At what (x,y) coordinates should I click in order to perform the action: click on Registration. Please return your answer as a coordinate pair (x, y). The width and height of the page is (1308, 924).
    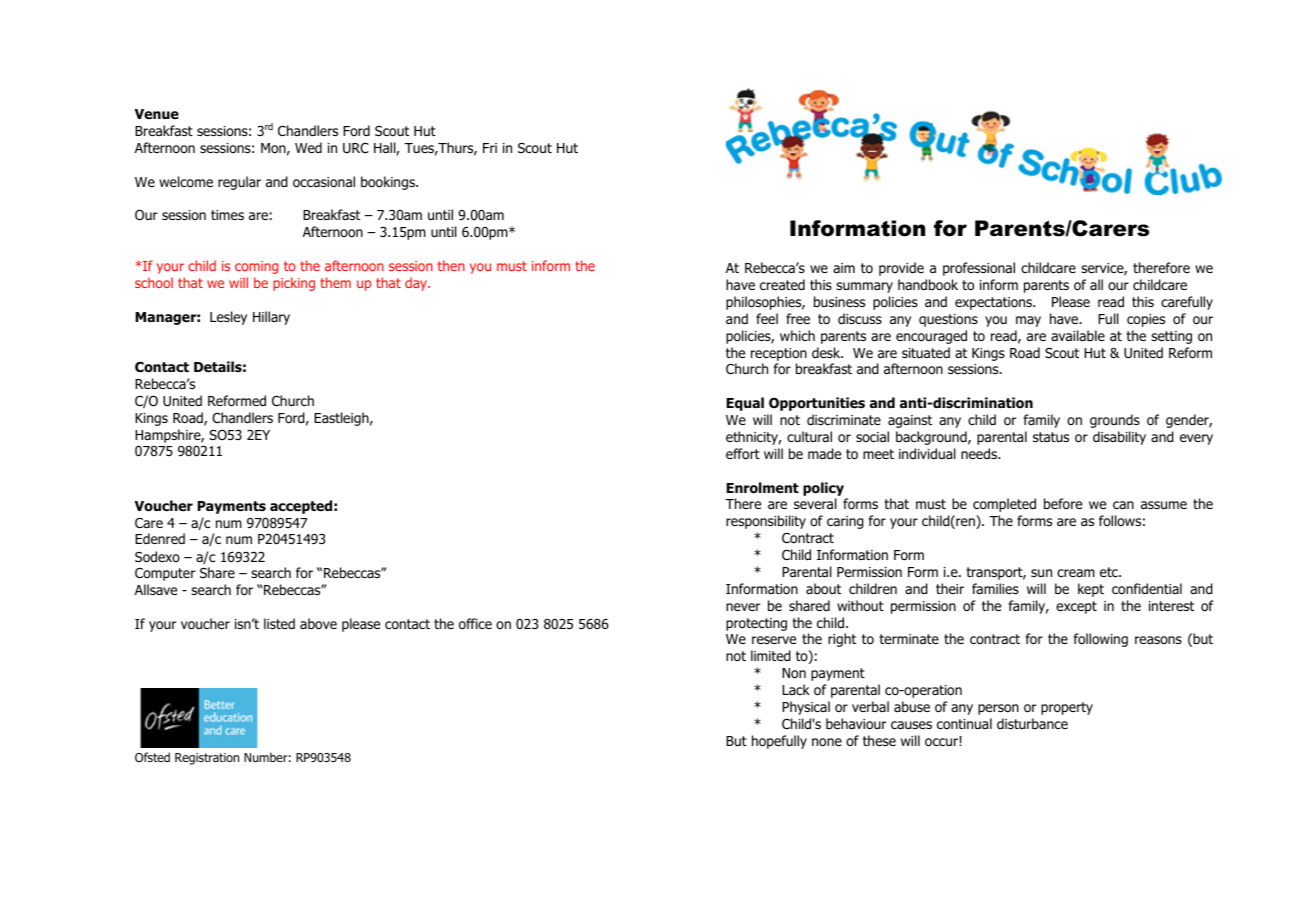
    Looking at the image, I should click on (207, 759).
